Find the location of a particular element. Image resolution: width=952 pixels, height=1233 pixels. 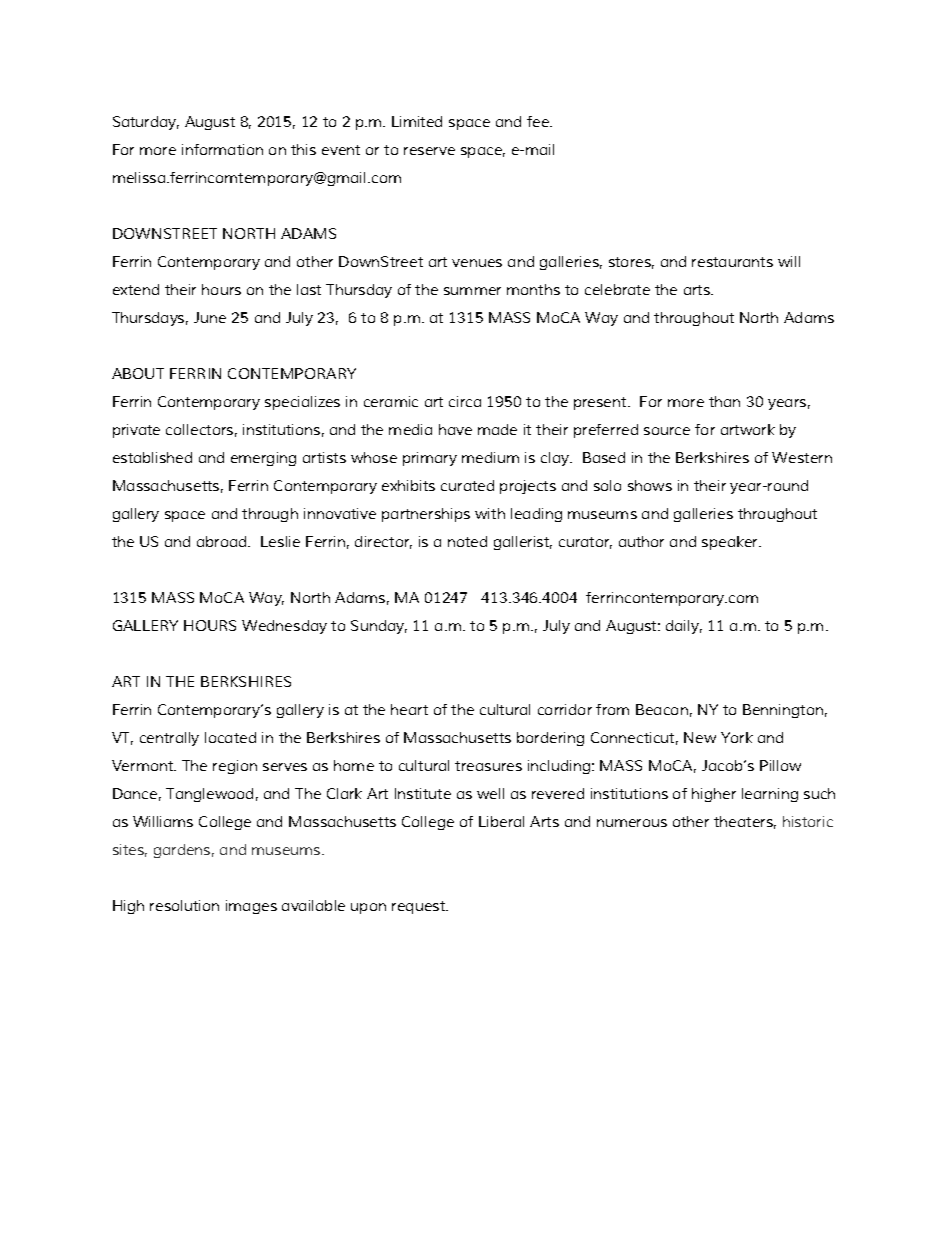

speaker is located at coordinates (731, 543).
